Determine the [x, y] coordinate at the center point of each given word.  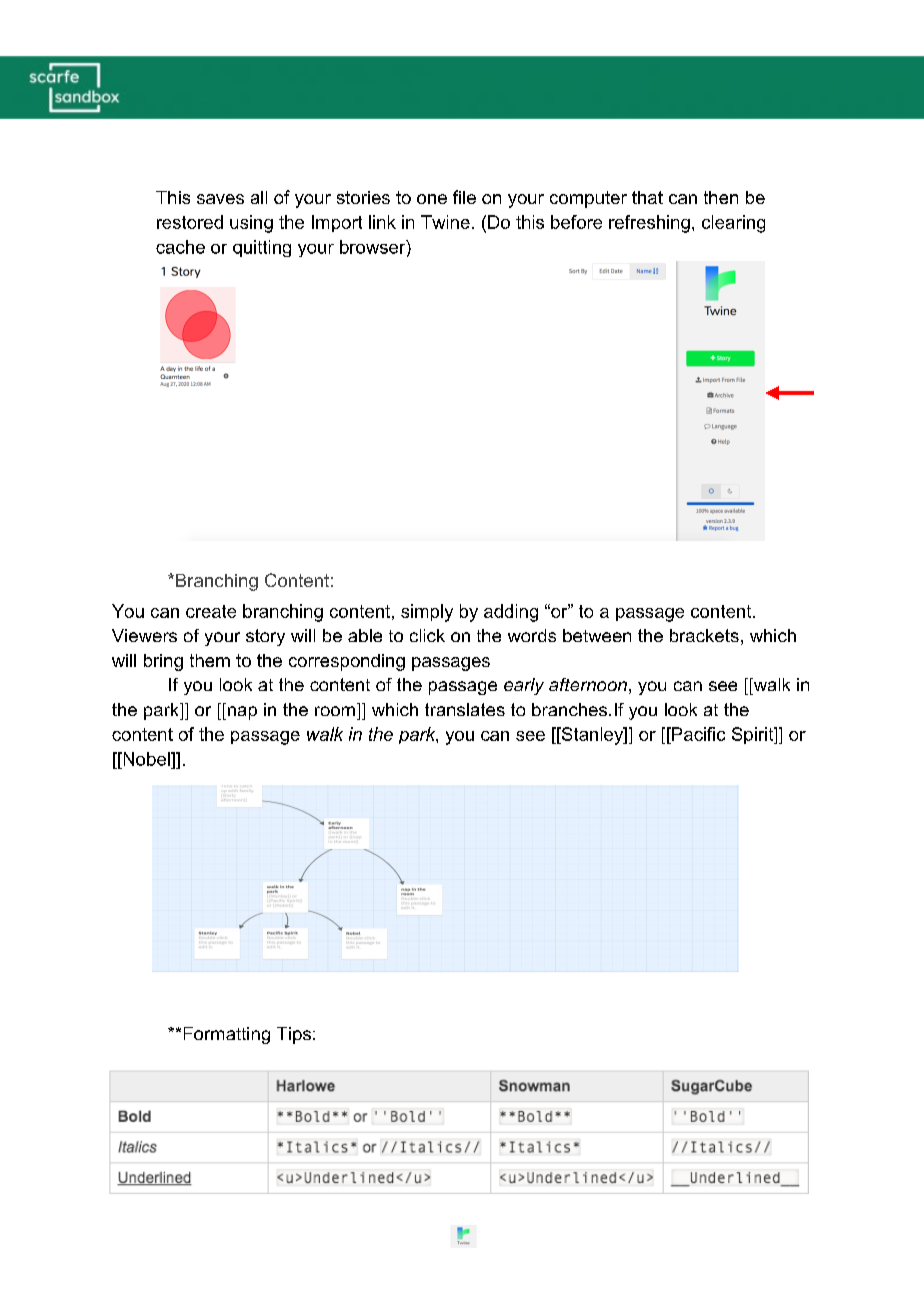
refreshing [649, 224]
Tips [294, 1035]
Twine [445, 222]
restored [190, 222]
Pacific [697, 734]
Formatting [227, 1035]
